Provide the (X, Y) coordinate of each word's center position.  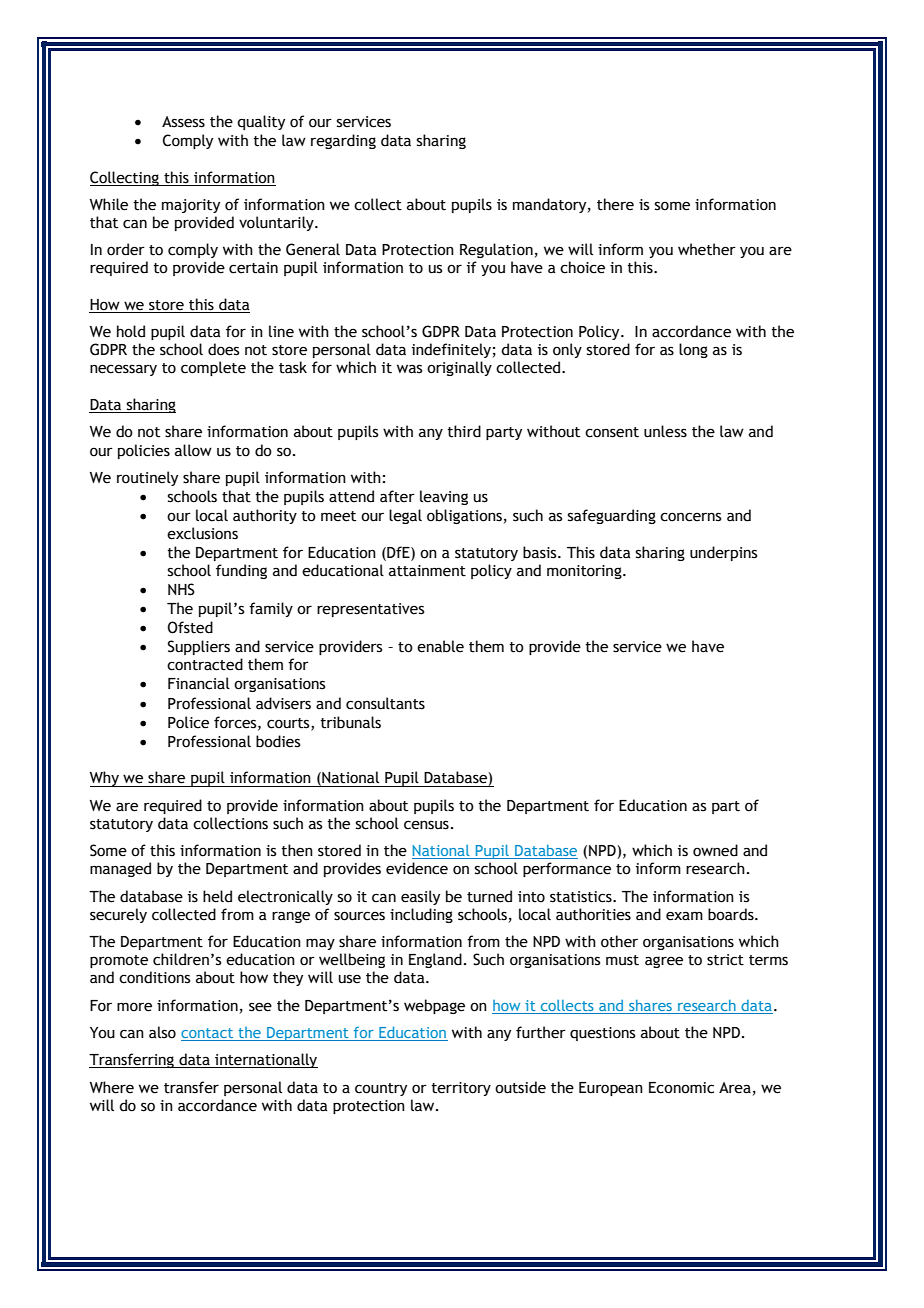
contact (207, 1033)
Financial (199, 683)
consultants (385, 703)
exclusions (202, 533)
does (223, 349)
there (615, 204)
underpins (723, 553)
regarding (343, 141)
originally (459, 368)
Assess (183, 122)
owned (715, 850)
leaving (444, 497)
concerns (690, 517)
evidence (417, 868)
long (693, 350)
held (217, 896)
